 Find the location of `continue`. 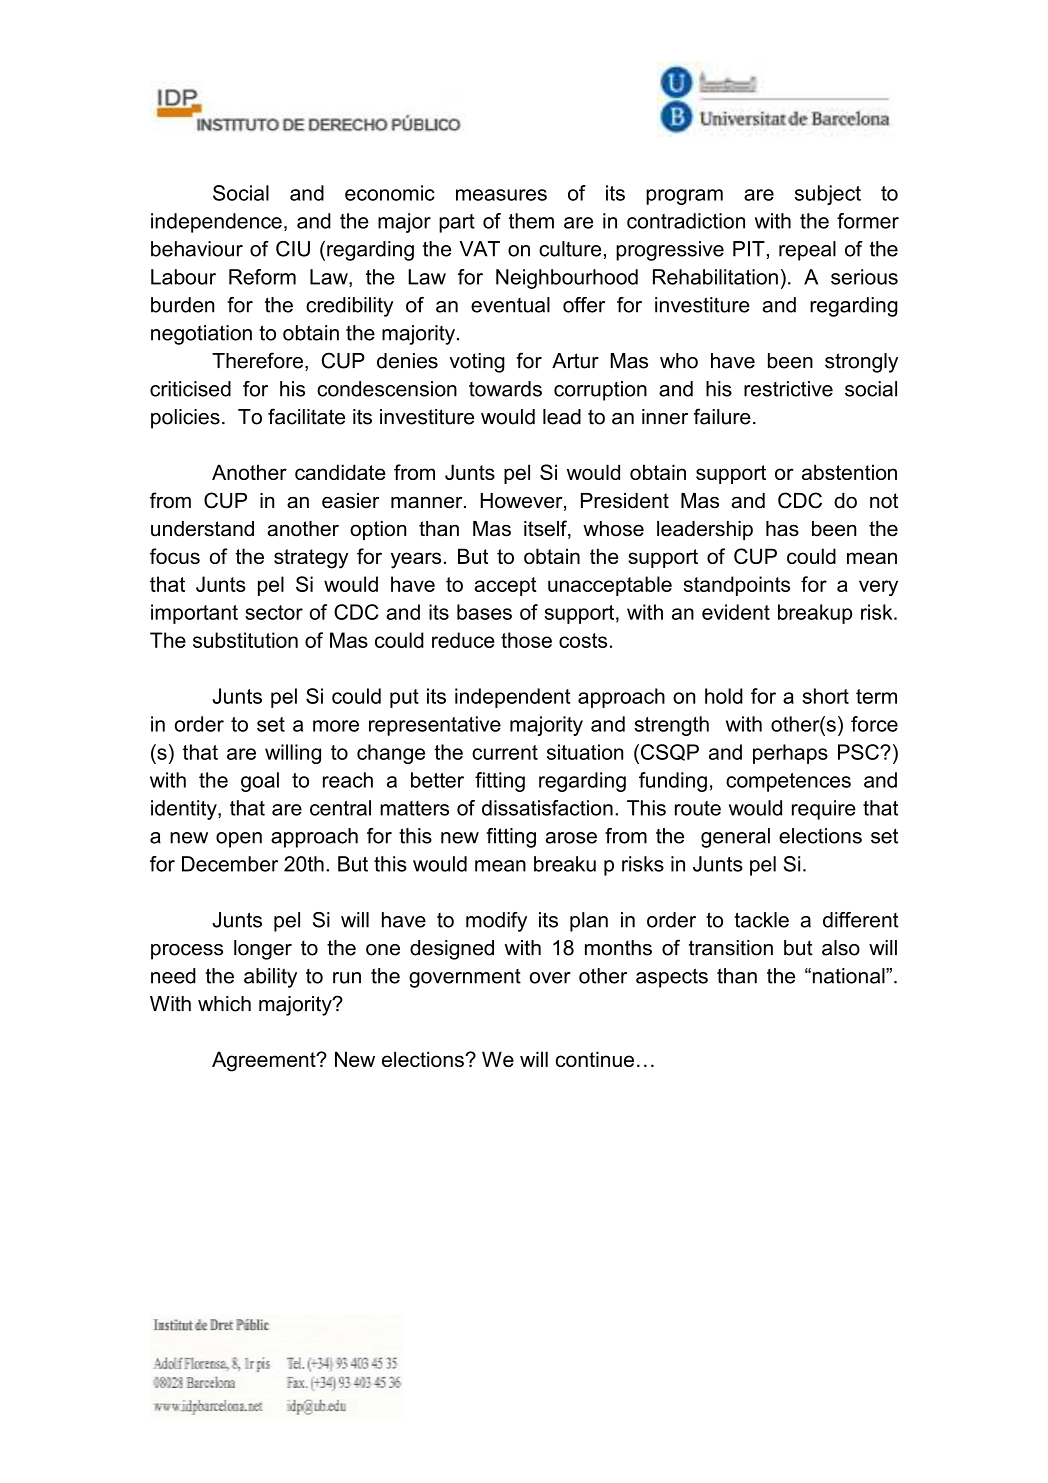

continue is located at coordinates (595, 1059).
